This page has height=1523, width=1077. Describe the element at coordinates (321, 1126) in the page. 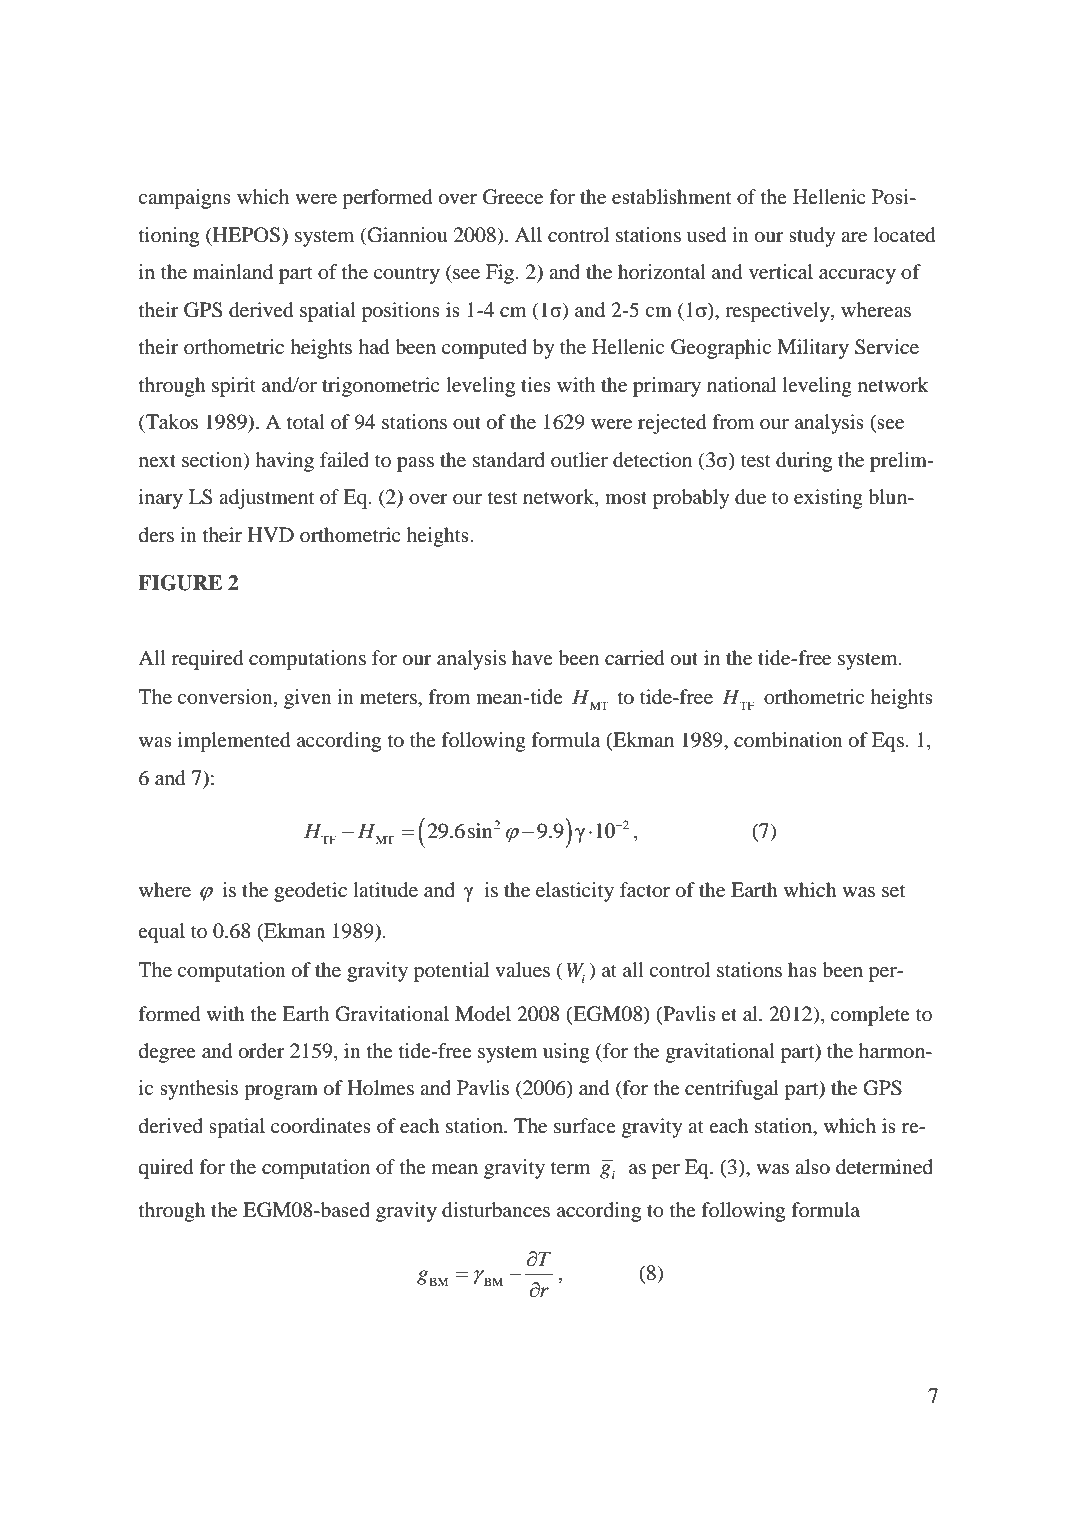

I see `coordinates` at that location.
